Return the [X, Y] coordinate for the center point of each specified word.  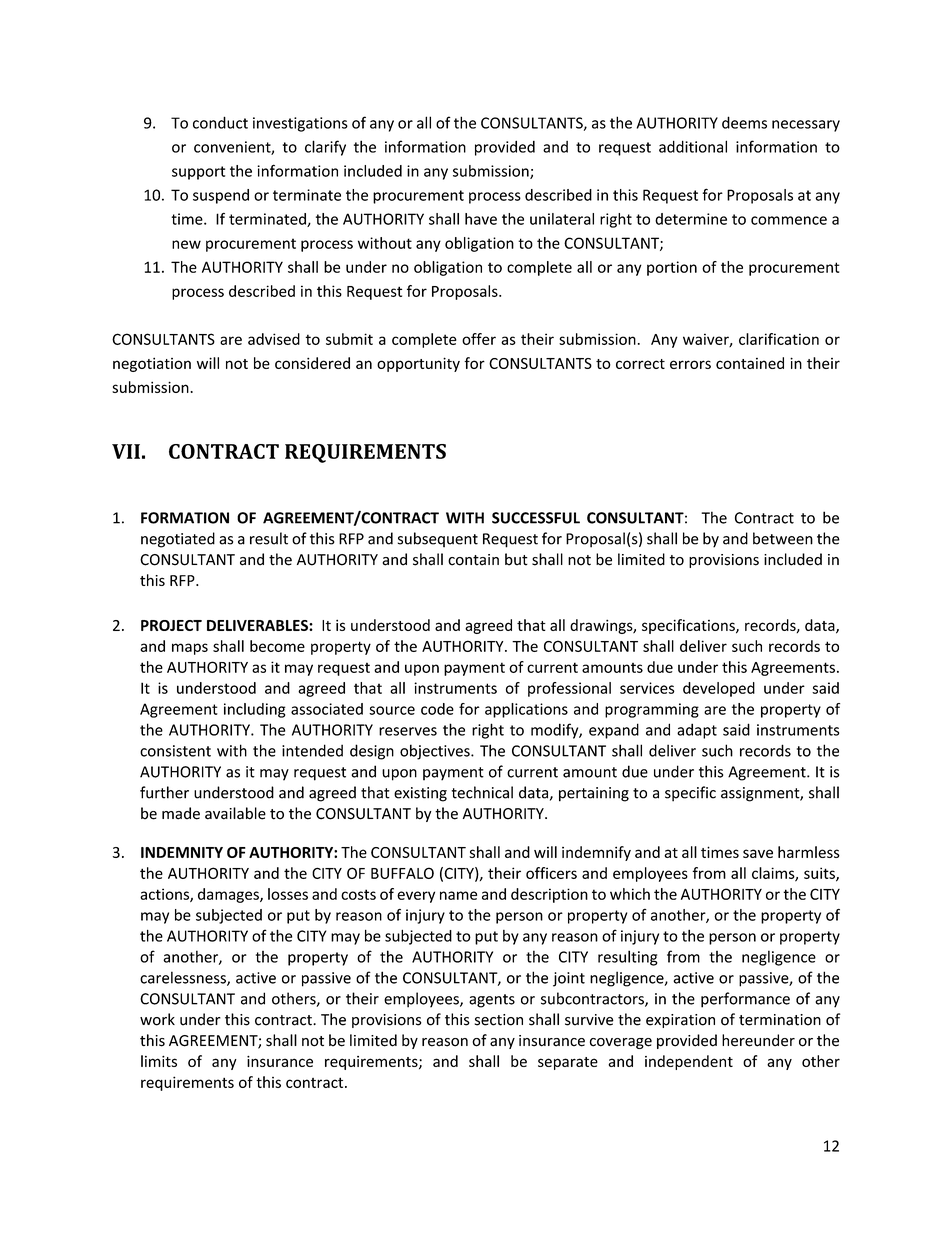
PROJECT [171, 625]
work [157, 1019]
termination [780, 1020]
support [198, 173]
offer [479, 339]
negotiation [152, 364]
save [758, 853]
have [481, 219]
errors [690, 364]
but [516, 559]
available [235, 813]
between [783, 538]
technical [482, 792]
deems [744, 122]
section [499, 1020]
